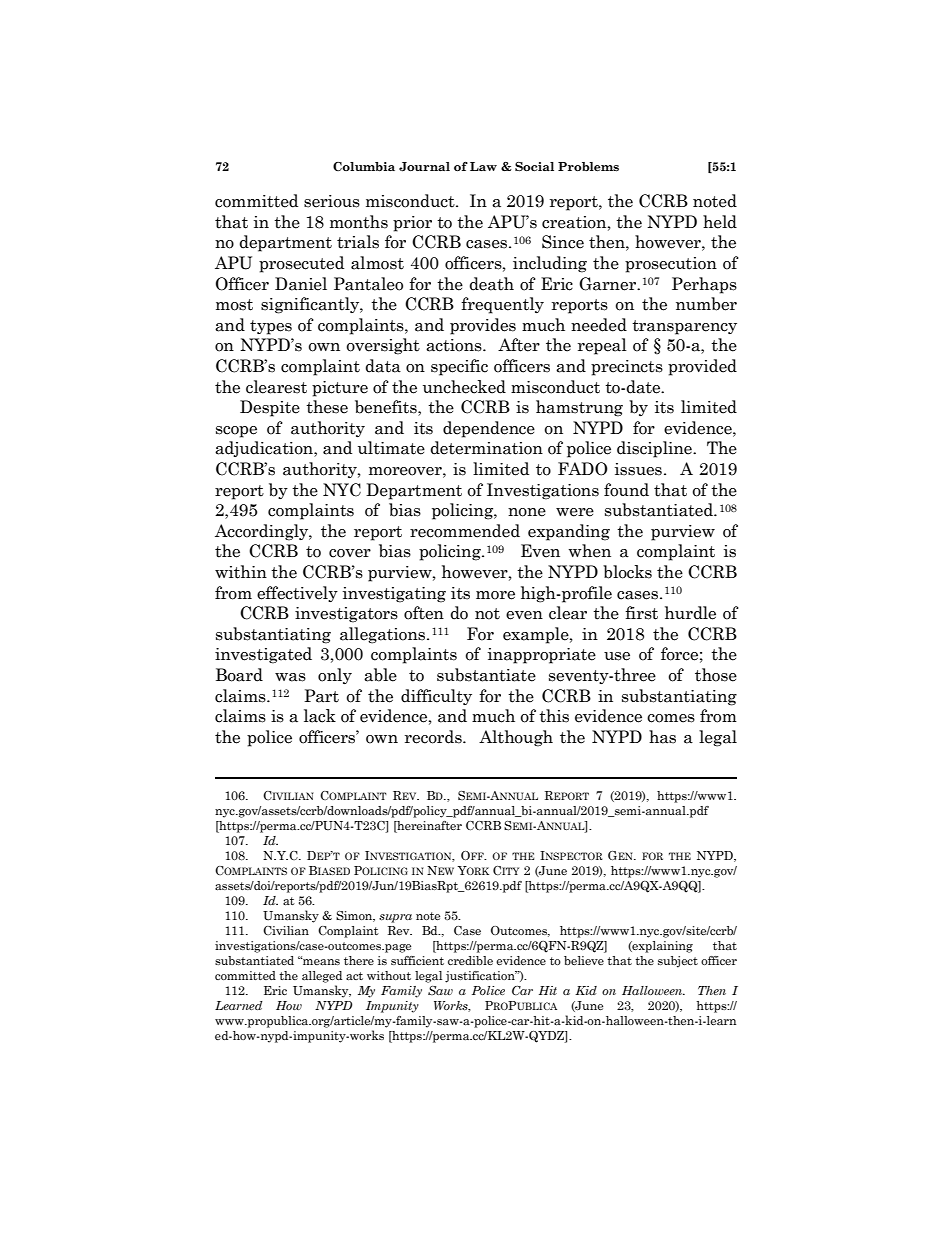 The width and height of the document is (952, 1233). I want to click on inappropriate, so click(542, 656).
